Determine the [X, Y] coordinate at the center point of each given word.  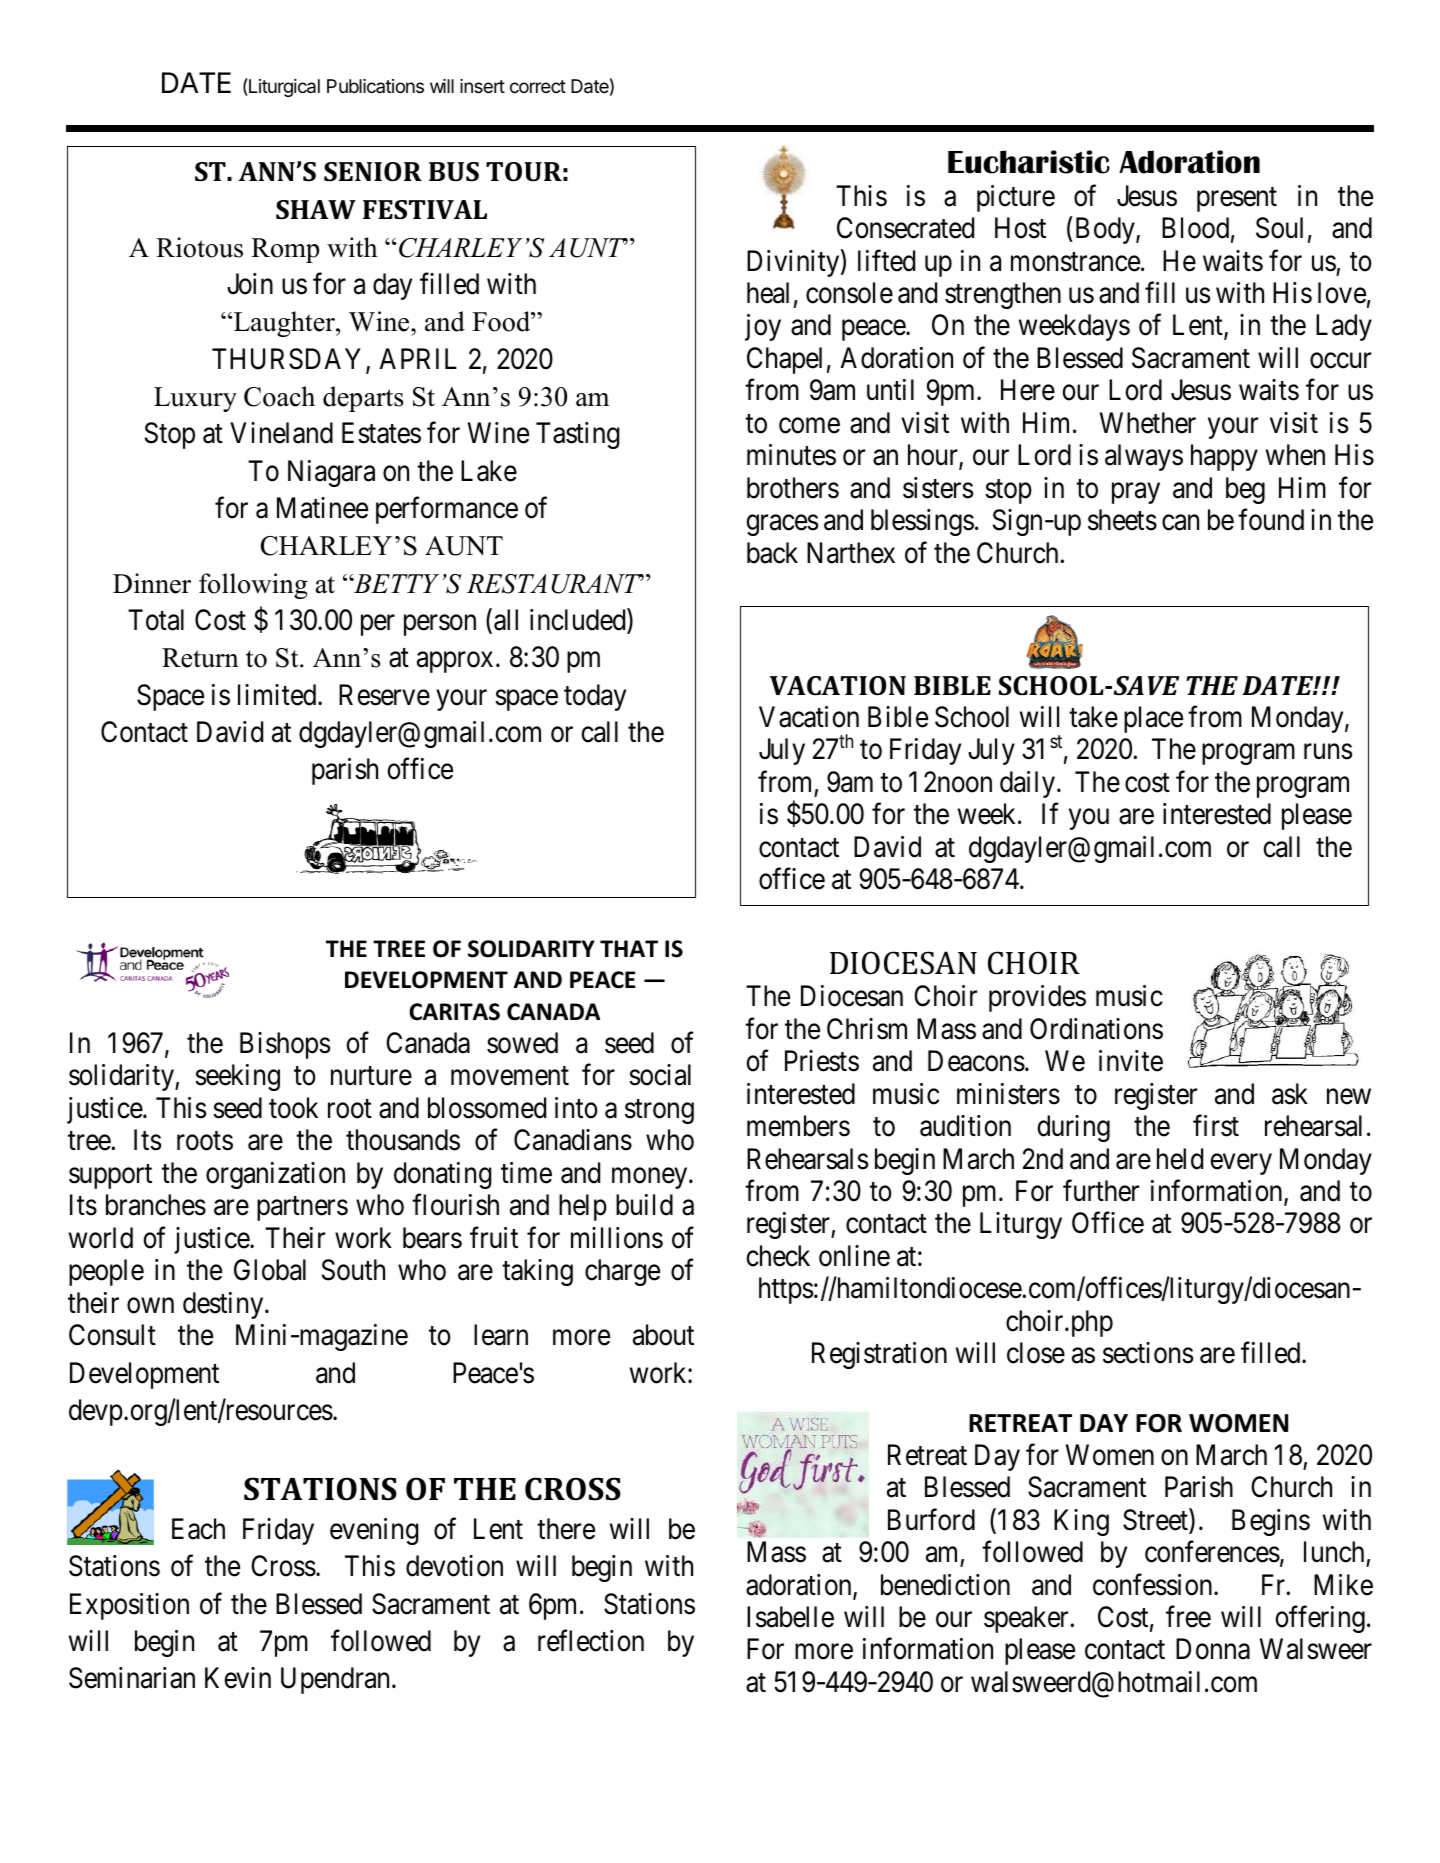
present [1237, 199]
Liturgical [283, 87]
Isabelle [790, 1617]
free [1188, 1617]
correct [538, 86]
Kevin [238, 1678]
